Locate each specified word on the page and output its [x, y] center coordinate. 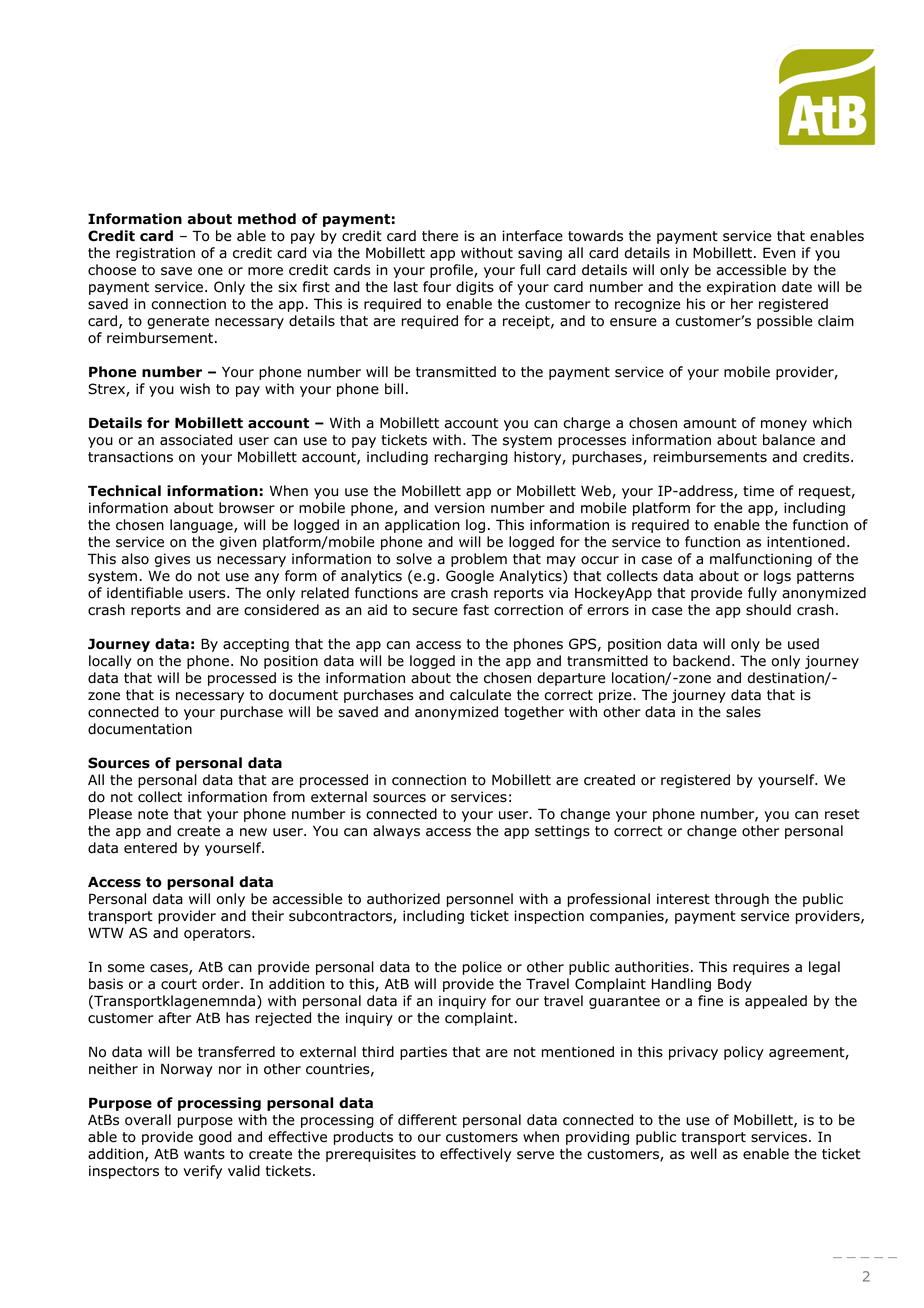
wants [204, 1154]
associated [196, 440]
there [440, 236]
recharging [471, 458]
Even [779, 253]
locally [110, 662]
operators [218, 934]
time [758, 491]
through [742, 900]
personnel [480, 900]
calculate [480, 695]
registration [155, 254]
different [427, 1120]
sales [743, 712]
